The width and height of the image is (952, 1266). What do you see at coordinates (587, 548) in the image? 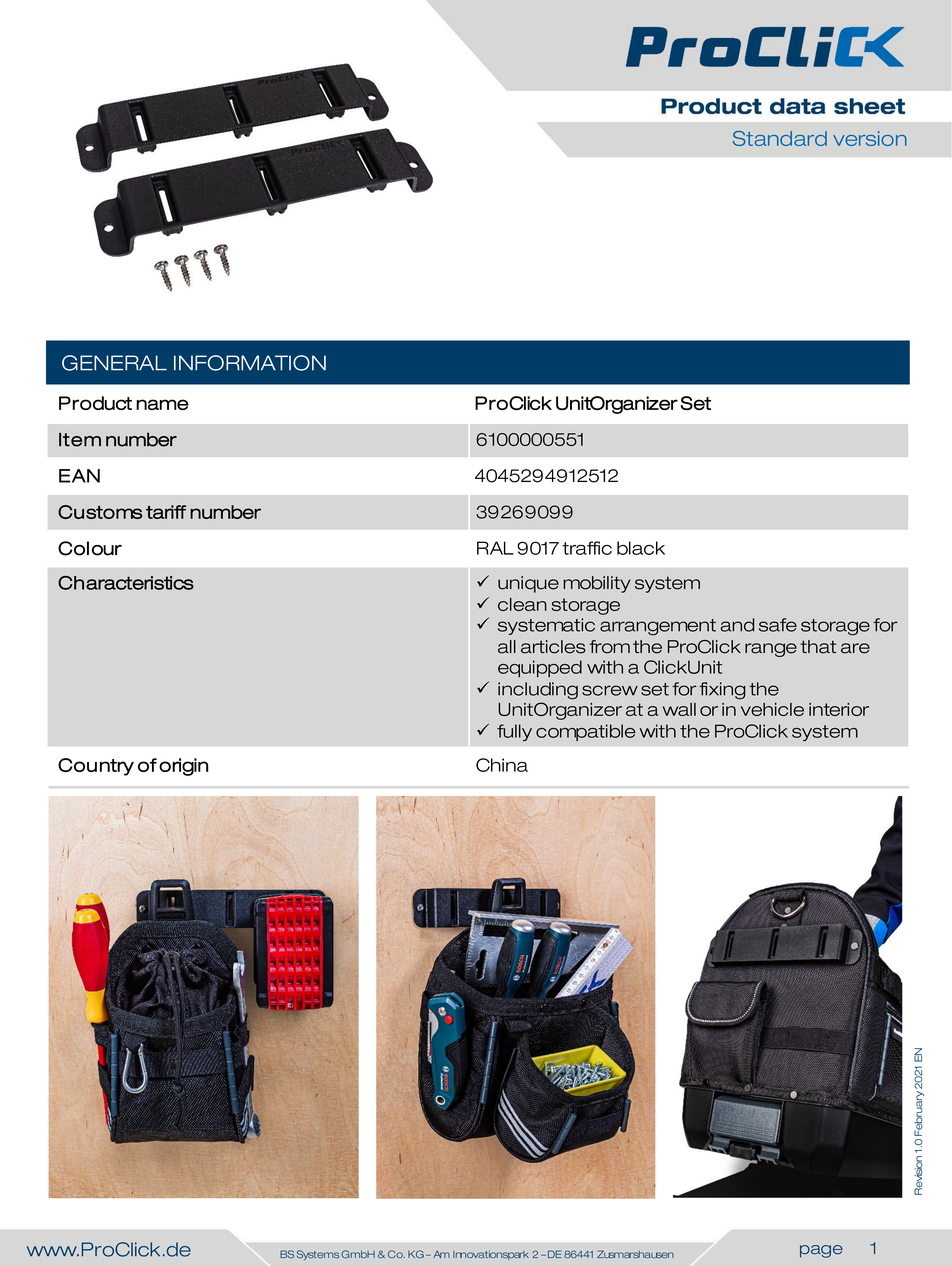
I see `traffic` at bounding box center [587, 548].
